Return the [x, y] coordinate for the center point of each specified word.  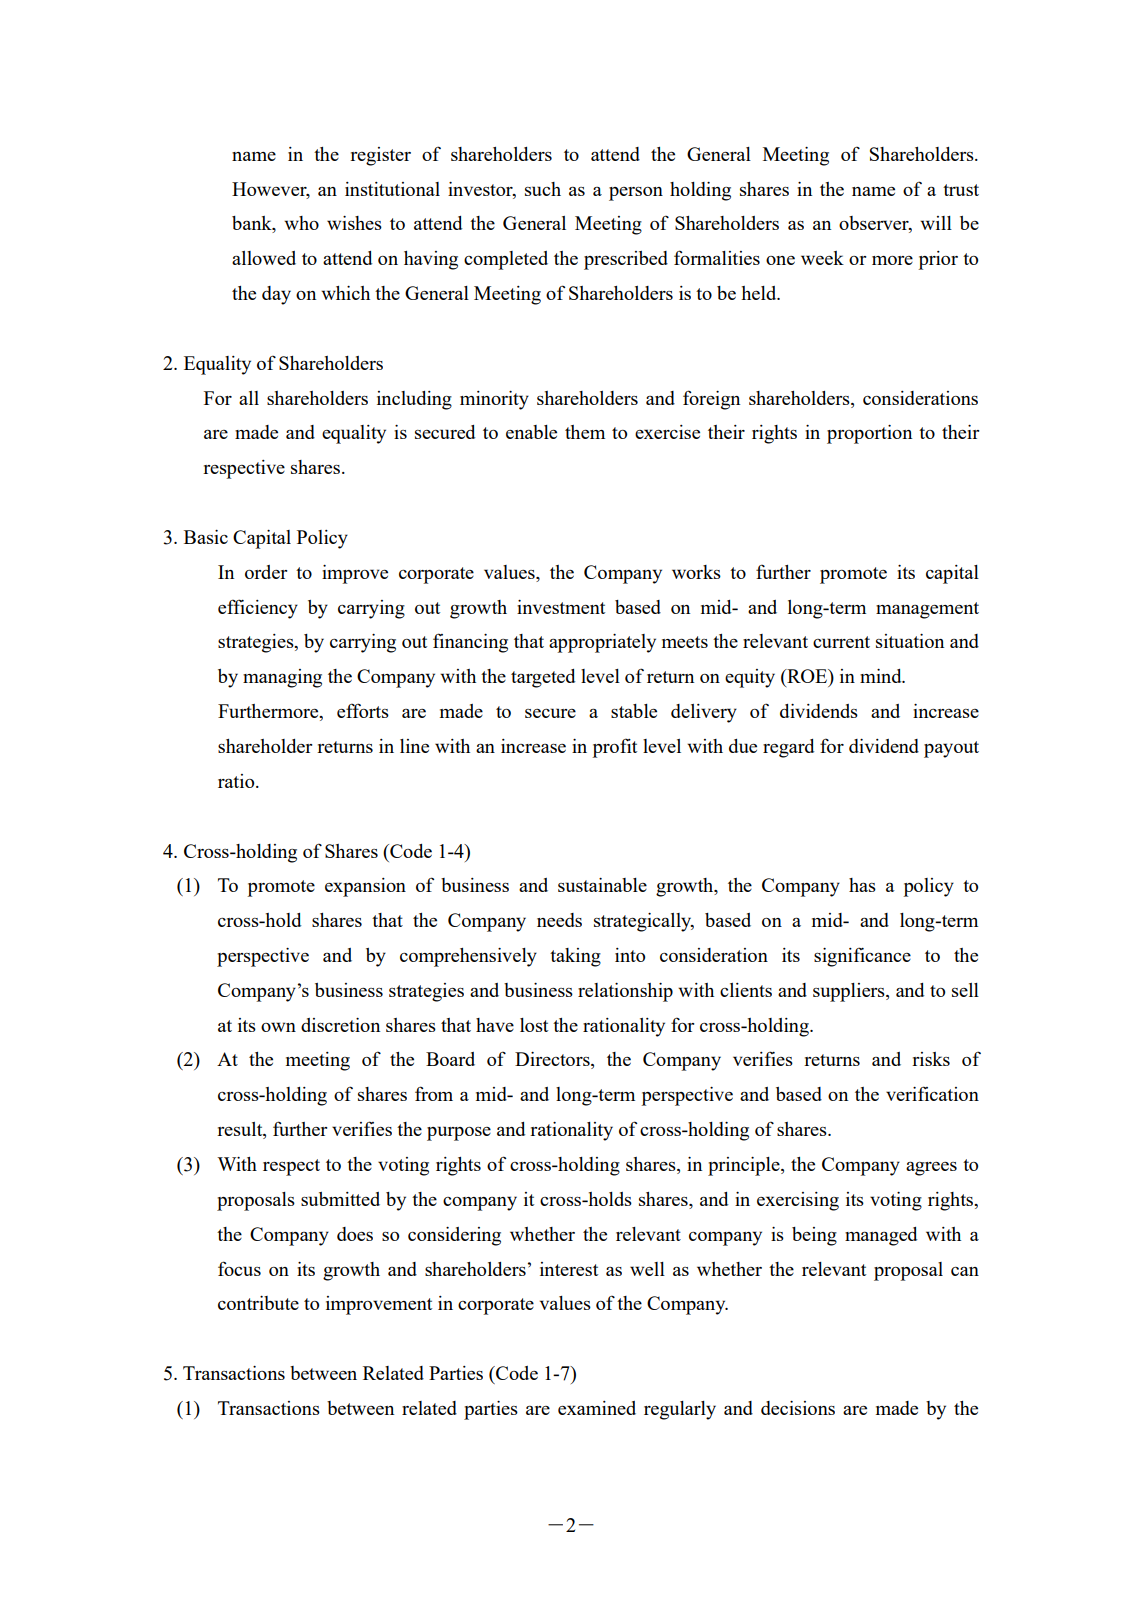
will [936, 223]
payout [951, 749]
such [543, 189]
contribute [258, 1303]
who [301, 223]
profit [614, 748]
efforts [363, 710]
